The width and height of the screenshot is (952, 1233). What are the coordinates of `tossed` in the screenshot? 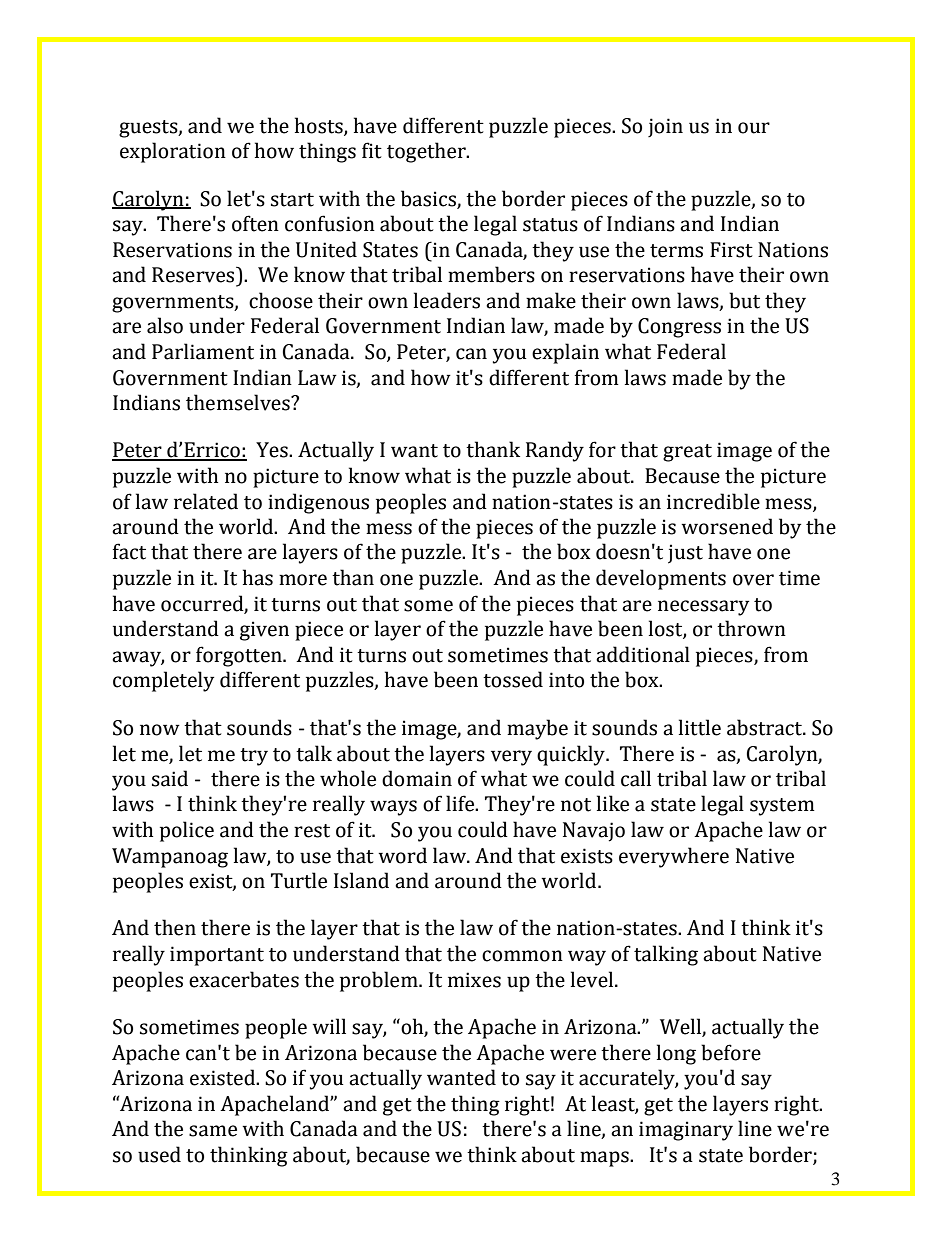 It's located at (513, 679).
